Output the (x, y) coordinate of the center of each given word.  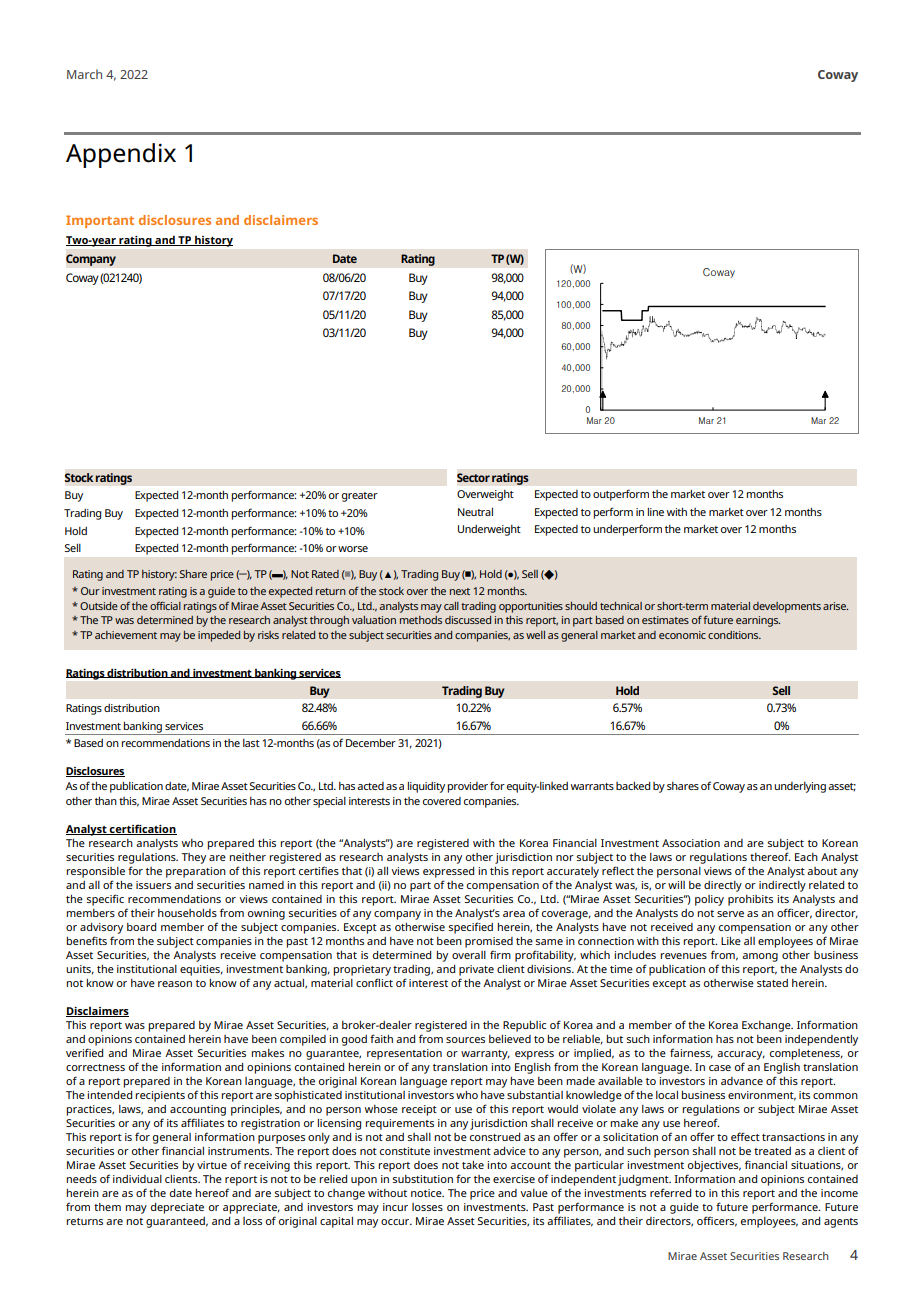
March (84, 74)
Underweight (489, 530)
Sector (473, 477)
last (251, 743)
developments (787, 607)
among (760, 957)
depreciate (177, 1208)
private (476, 970)
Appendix (121, 155)
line (655, 512)
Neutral (475, 512)
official (165, 605)
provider (467, 787)
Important (100, 221)
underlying (800, 787)
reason (175, 984)
